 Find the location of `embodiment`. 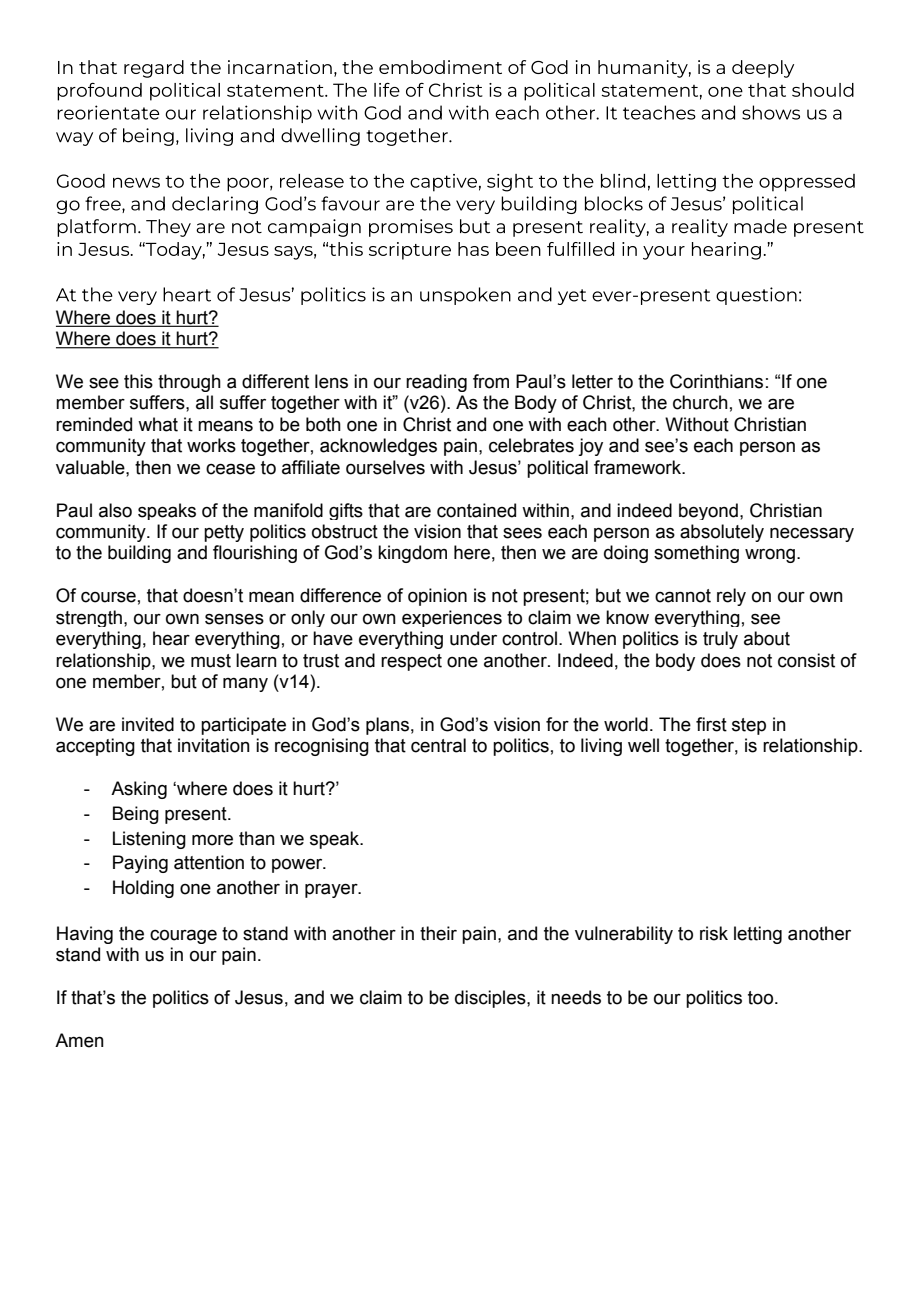

embodiment is located at coordinates (440, 67).
